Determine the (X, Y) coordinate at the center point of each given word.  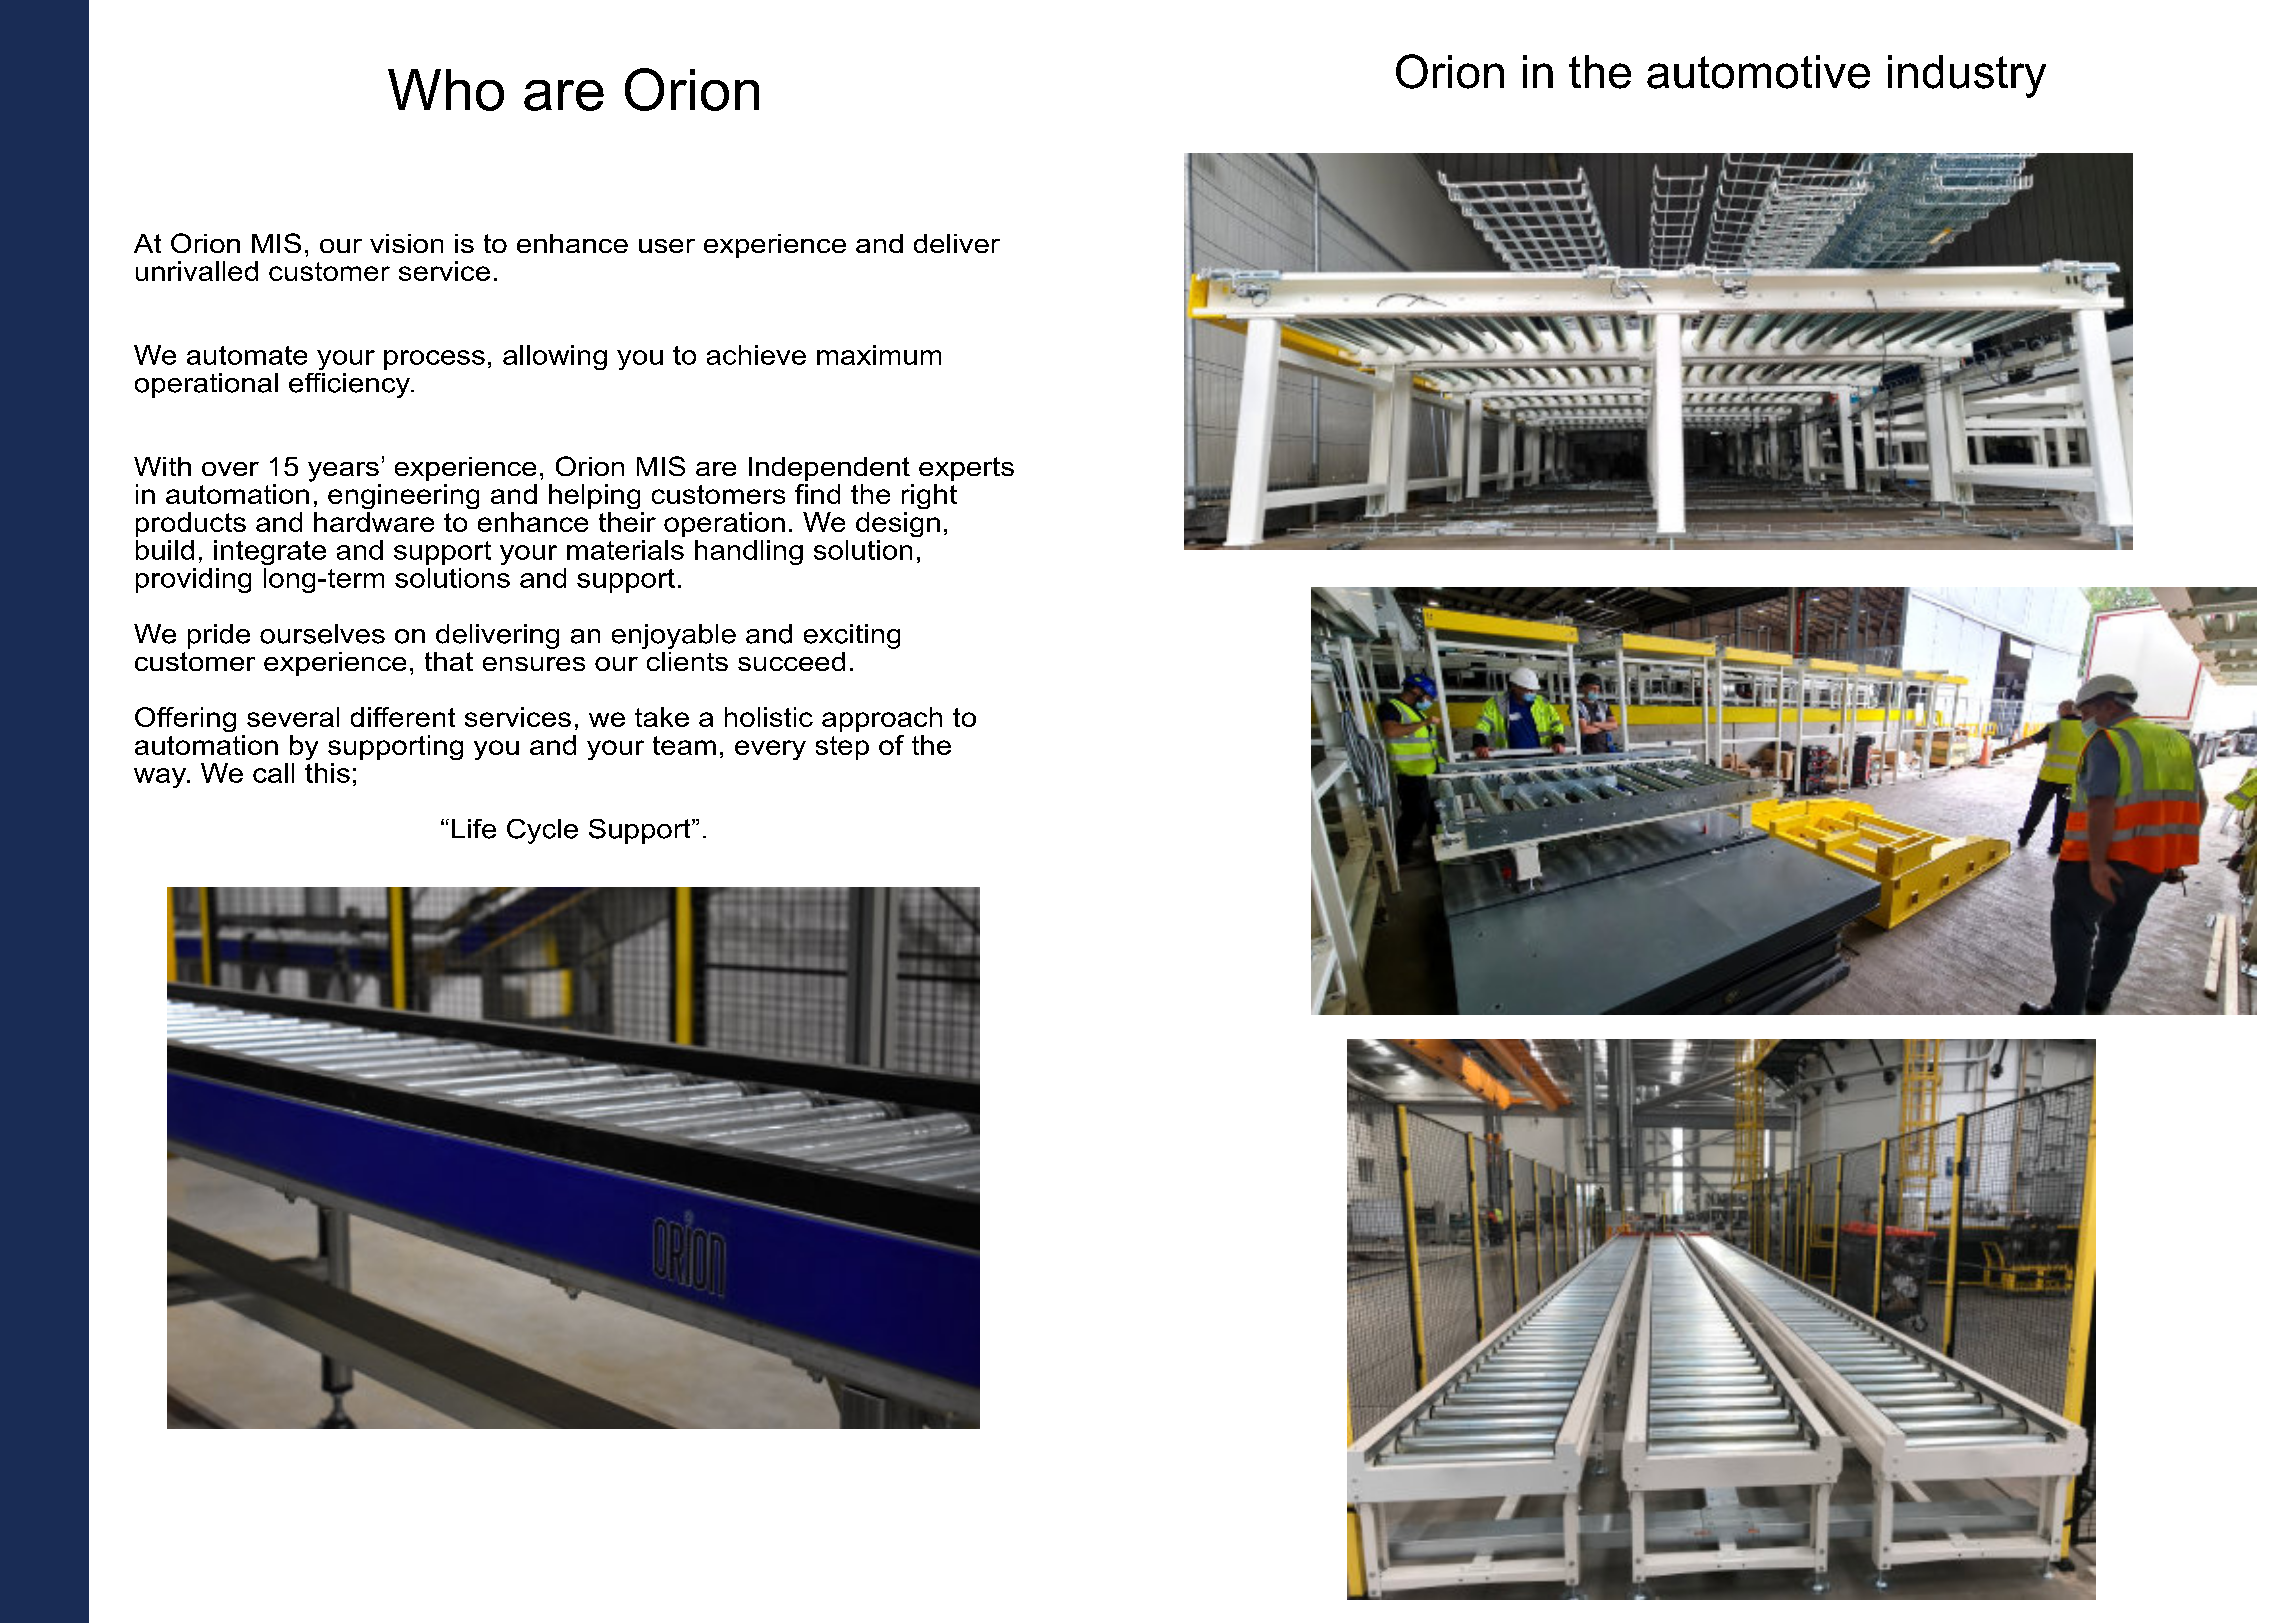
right (929, 496)
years (343, 472)
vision (406, 243)
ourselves (322, 634)
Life (474, 829)
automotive (1758, 72)
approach (882, 719)
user (667, 246)
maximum (879, 355)
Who (446, 90)
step (842, 748)
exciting (852, 636)
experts (966, 469)
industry (1967, 76)
